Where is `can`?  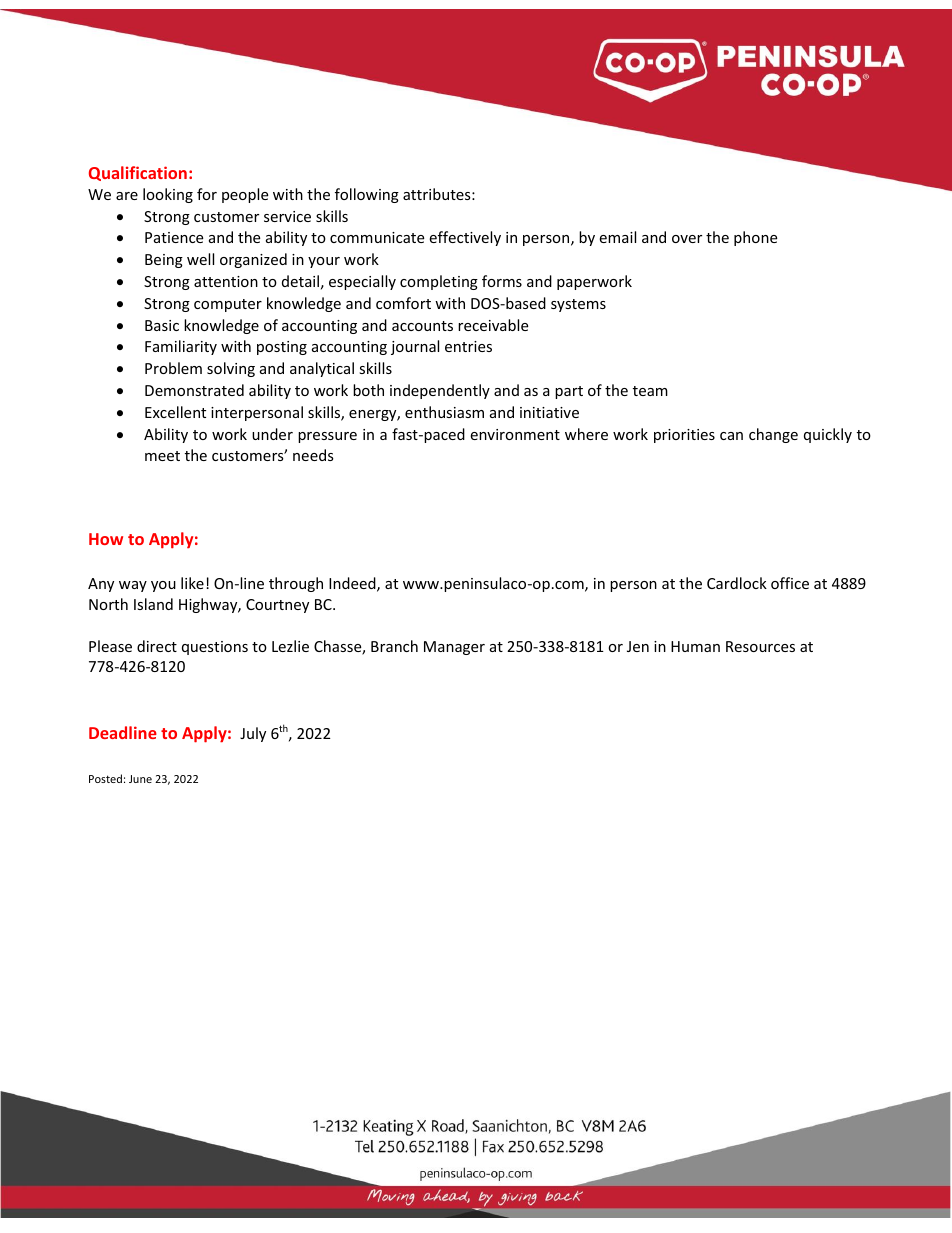 can is located at coordinates (731, 436).
